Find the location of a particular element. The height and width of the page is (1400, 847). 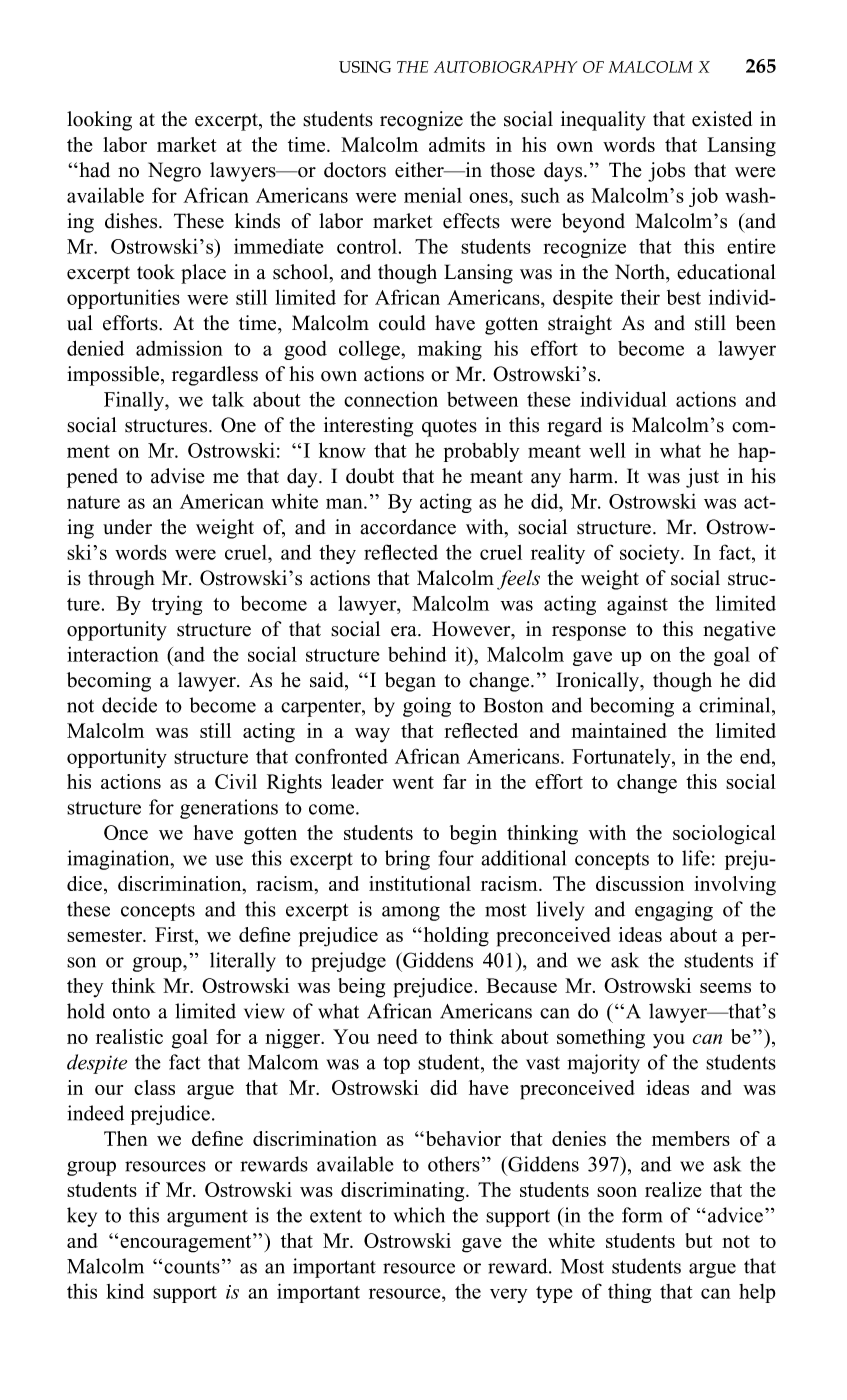

which is located at coordinates (419, 1215).
